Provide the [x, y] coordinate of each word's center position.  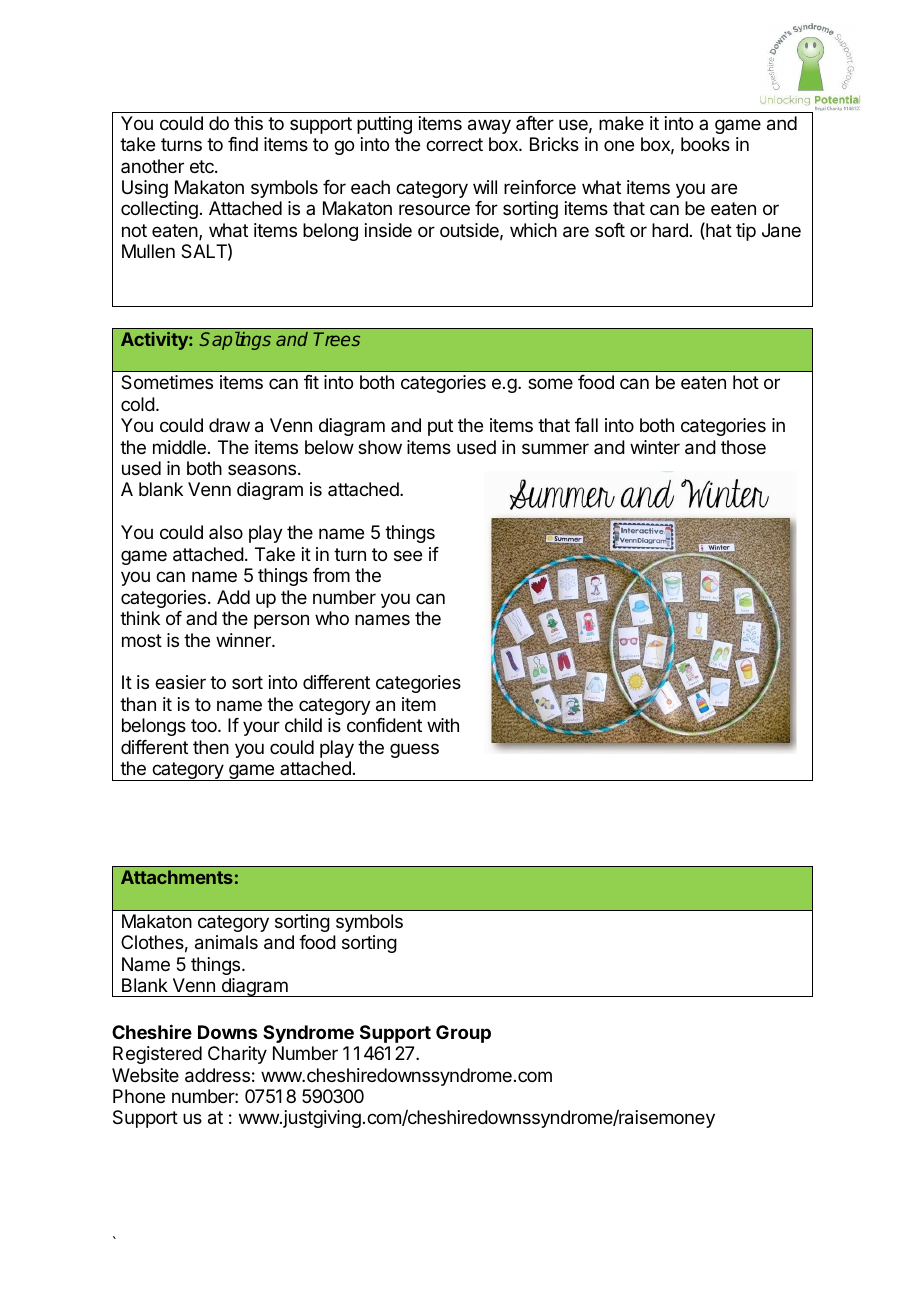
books [705, 144]
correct [454, 144]
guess [414, 750]
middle [179, 447]
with [443, 725]
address [217, 1075]
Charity [237, 1055]
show [380, 447]
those [743, 447]
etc [203, 166]
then [211, 747]
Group [463, 1034]
